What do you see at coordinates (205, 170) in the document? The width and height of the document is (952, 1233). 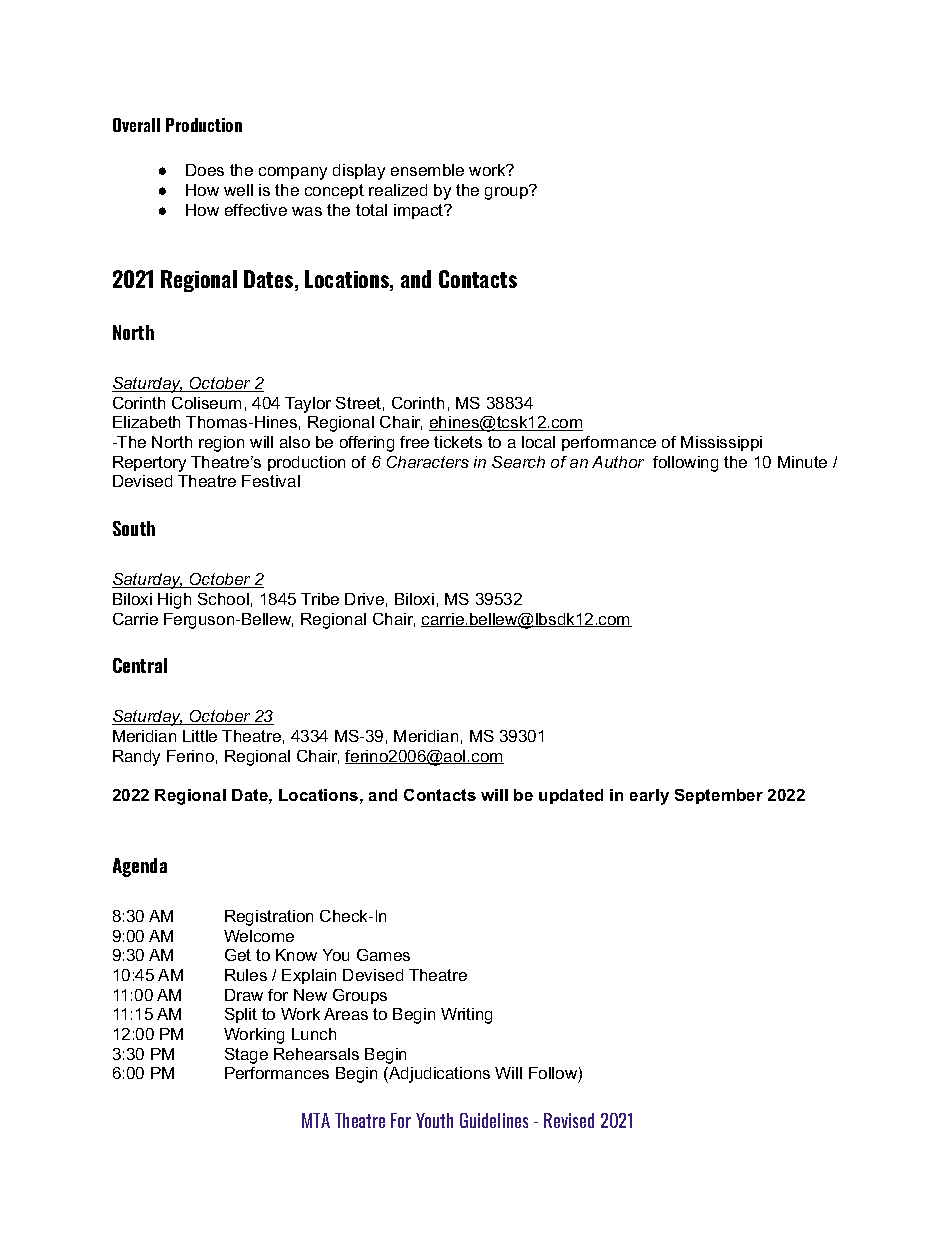 I see `Does` at bounding box center [205, 170].
